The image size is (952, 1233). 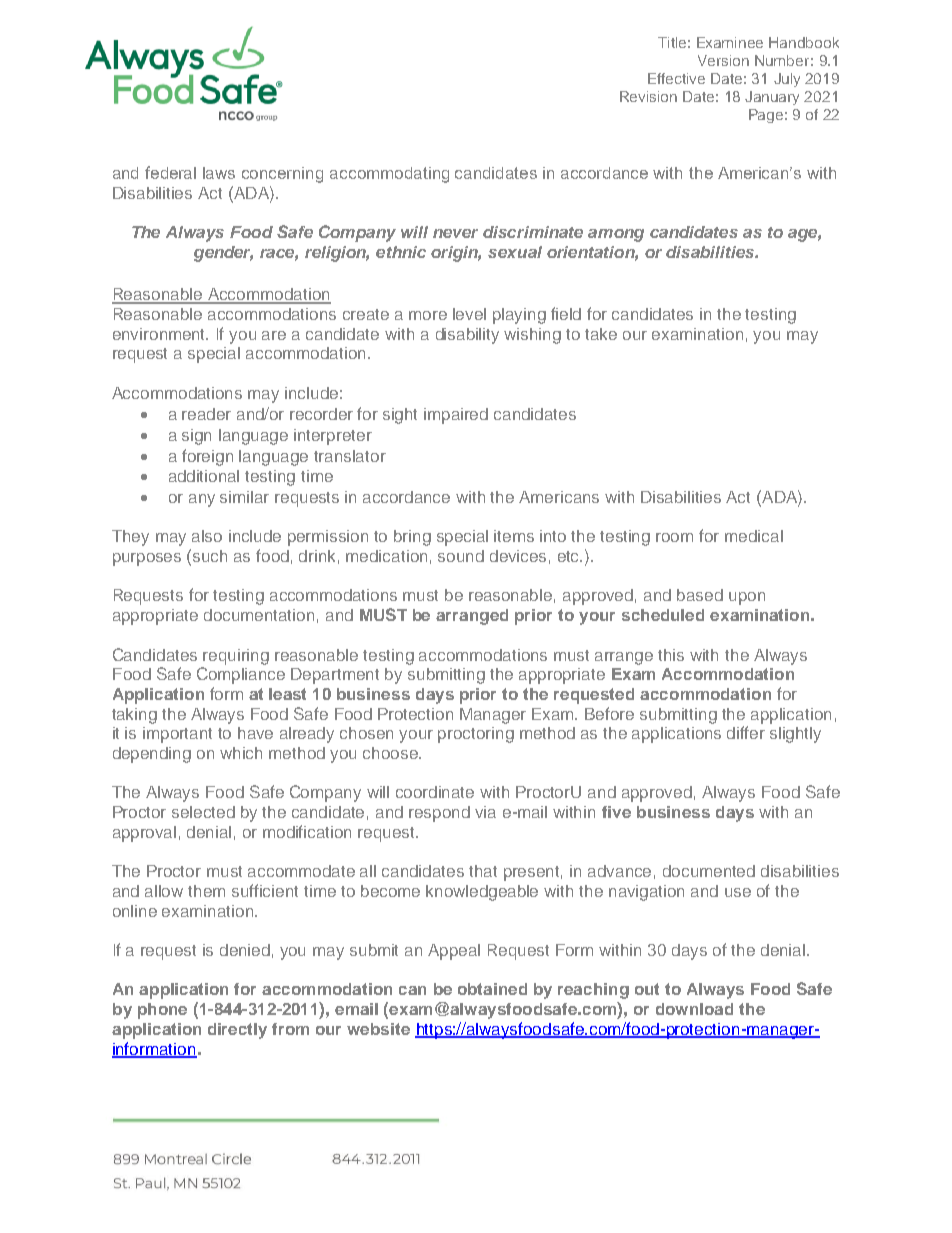 I want to click on directly, so click(x=237, y=1031).
